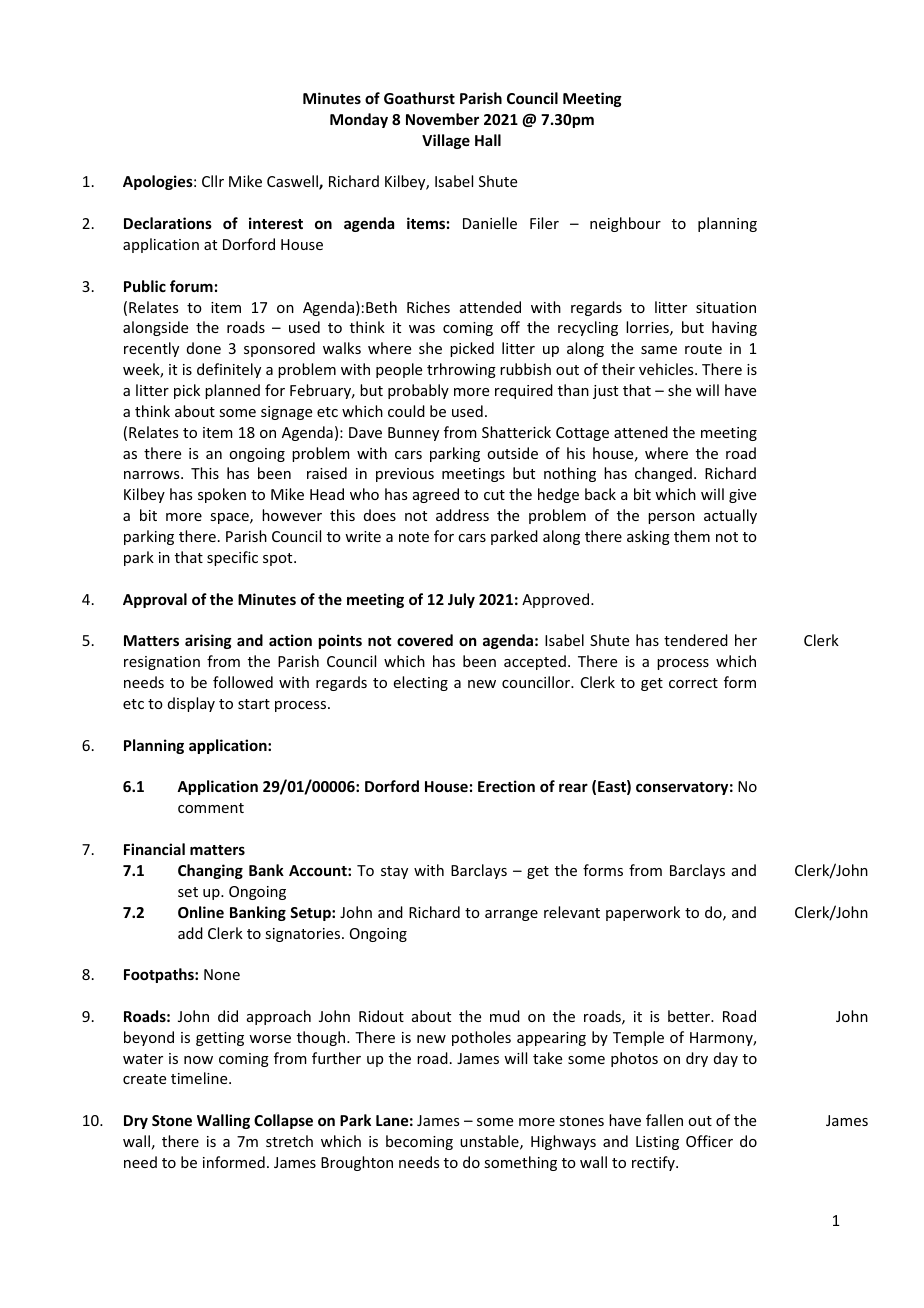  What do you see at coordinates (222, 495) in the screenshot?
I see `spoken` at bounding box center [222, 495].
